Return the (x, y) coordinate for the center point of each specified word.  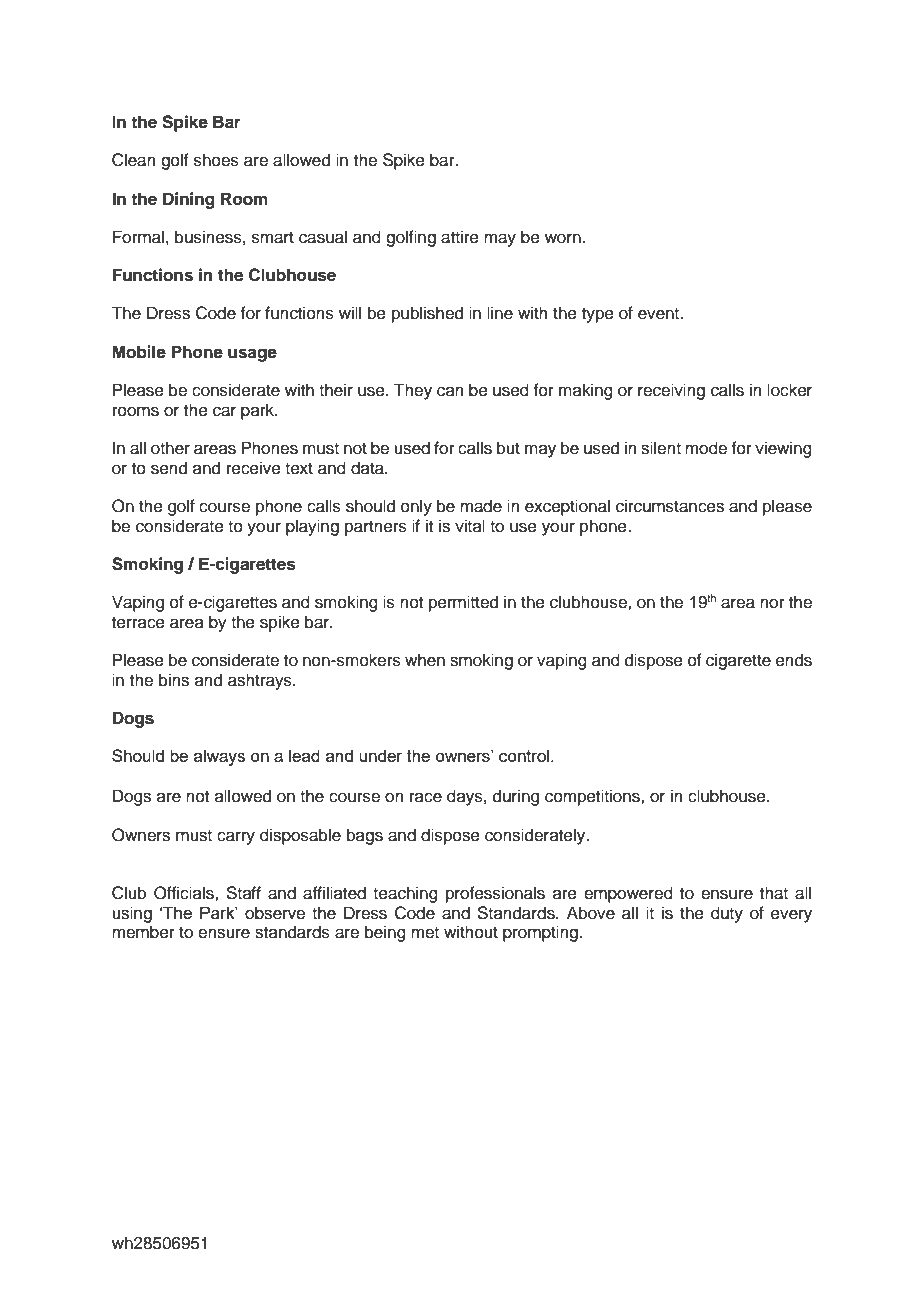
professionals (495, 894)
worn (563, 238)
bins (174, 680)
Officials (185, 893)
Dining (189, 200)
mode (706, 448)
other (170, 448)
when (425, 660)
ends (794, 660)
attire (460, 237)
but (508, 448)
